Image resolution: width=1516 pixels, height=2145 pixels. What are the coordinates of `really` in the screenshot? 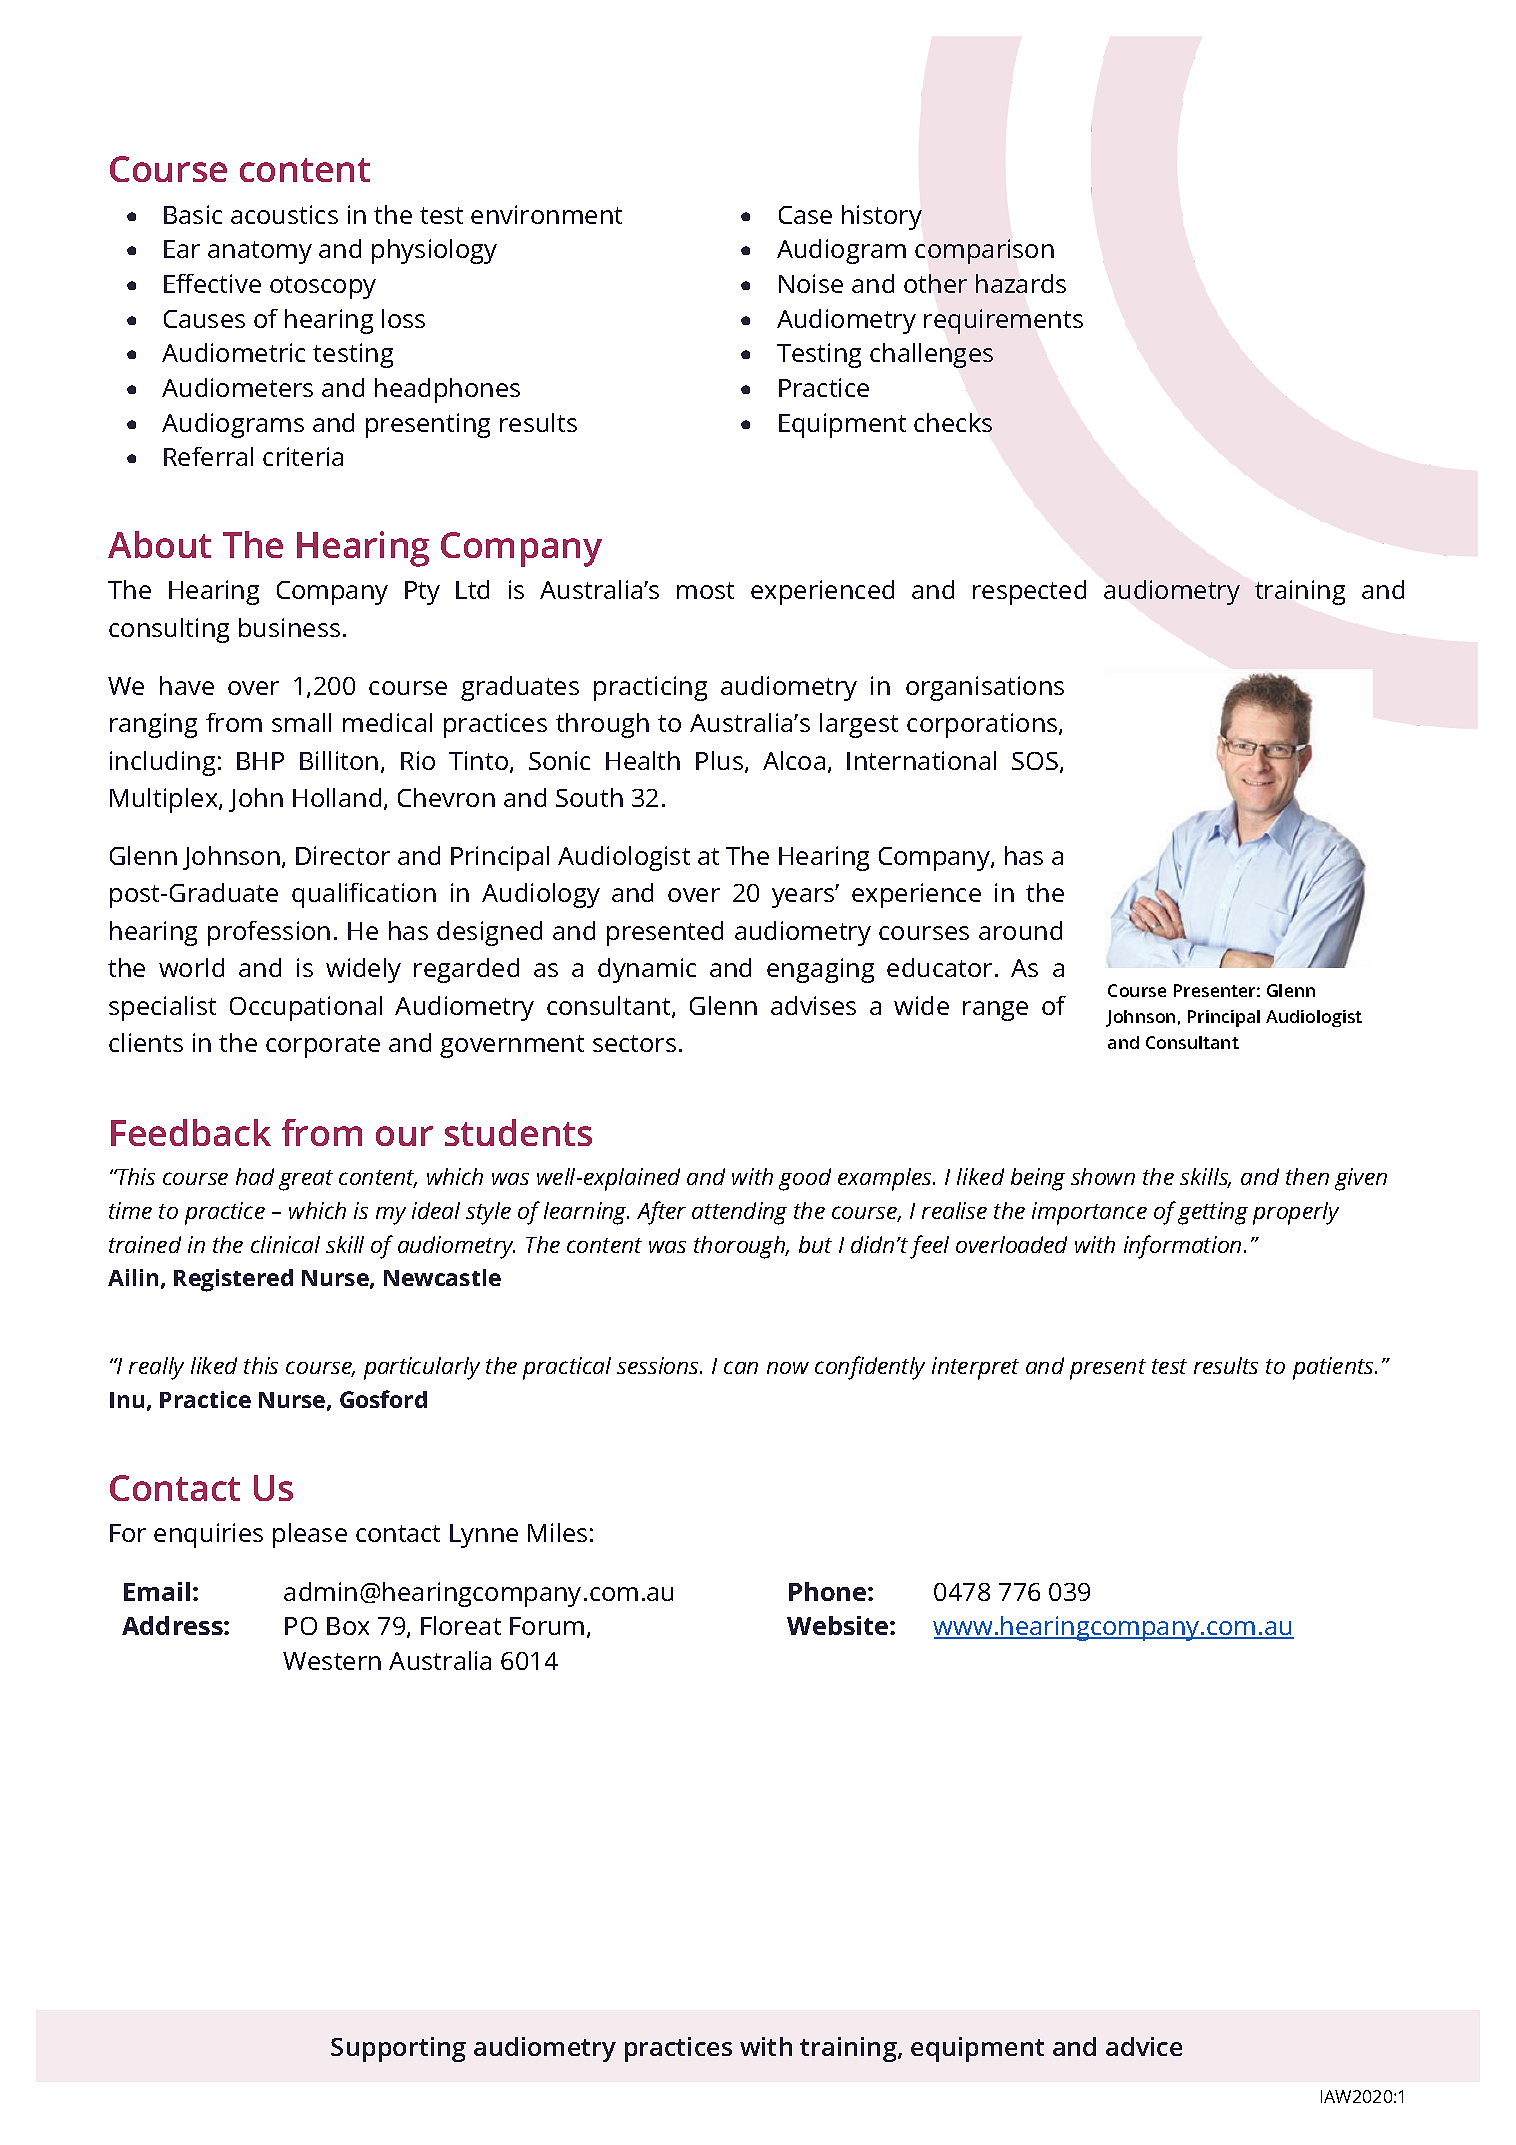 It's located at (156, 1368).
